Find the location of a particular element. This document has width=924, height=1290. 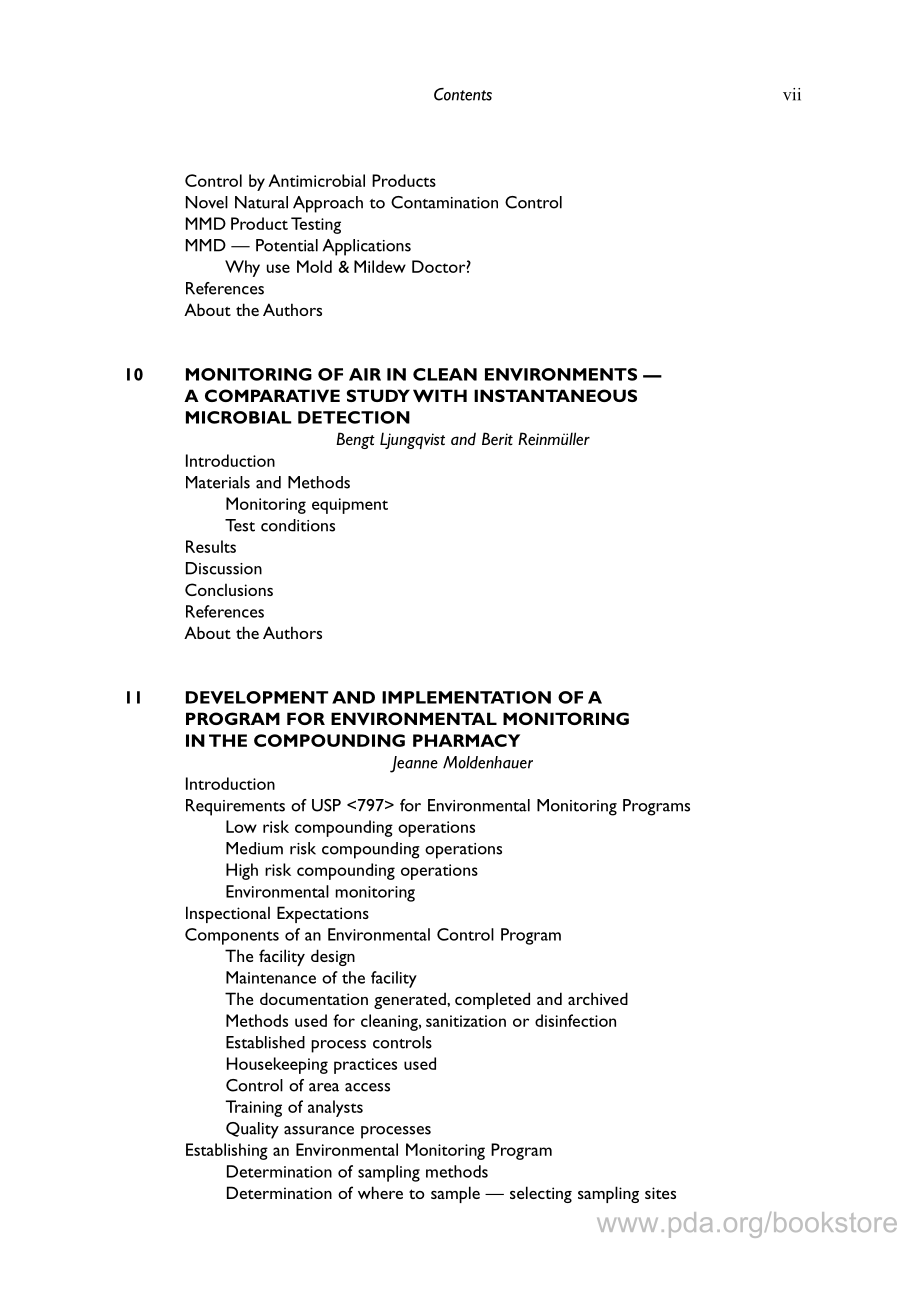

INSTANTANEOUS is located at coordinates (555, 395).
